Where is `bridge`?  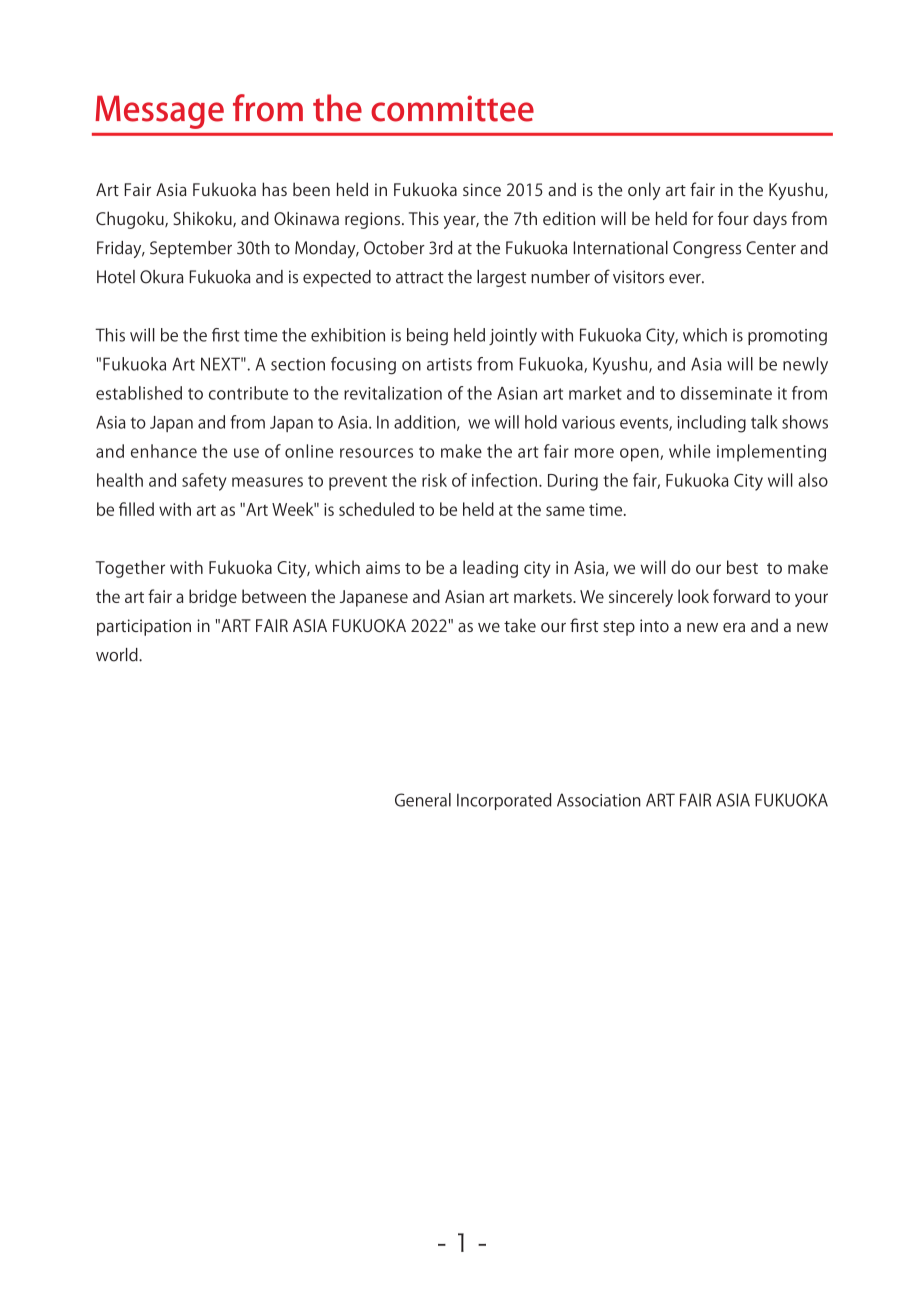
bridge is located at coordinates (213, 598).
